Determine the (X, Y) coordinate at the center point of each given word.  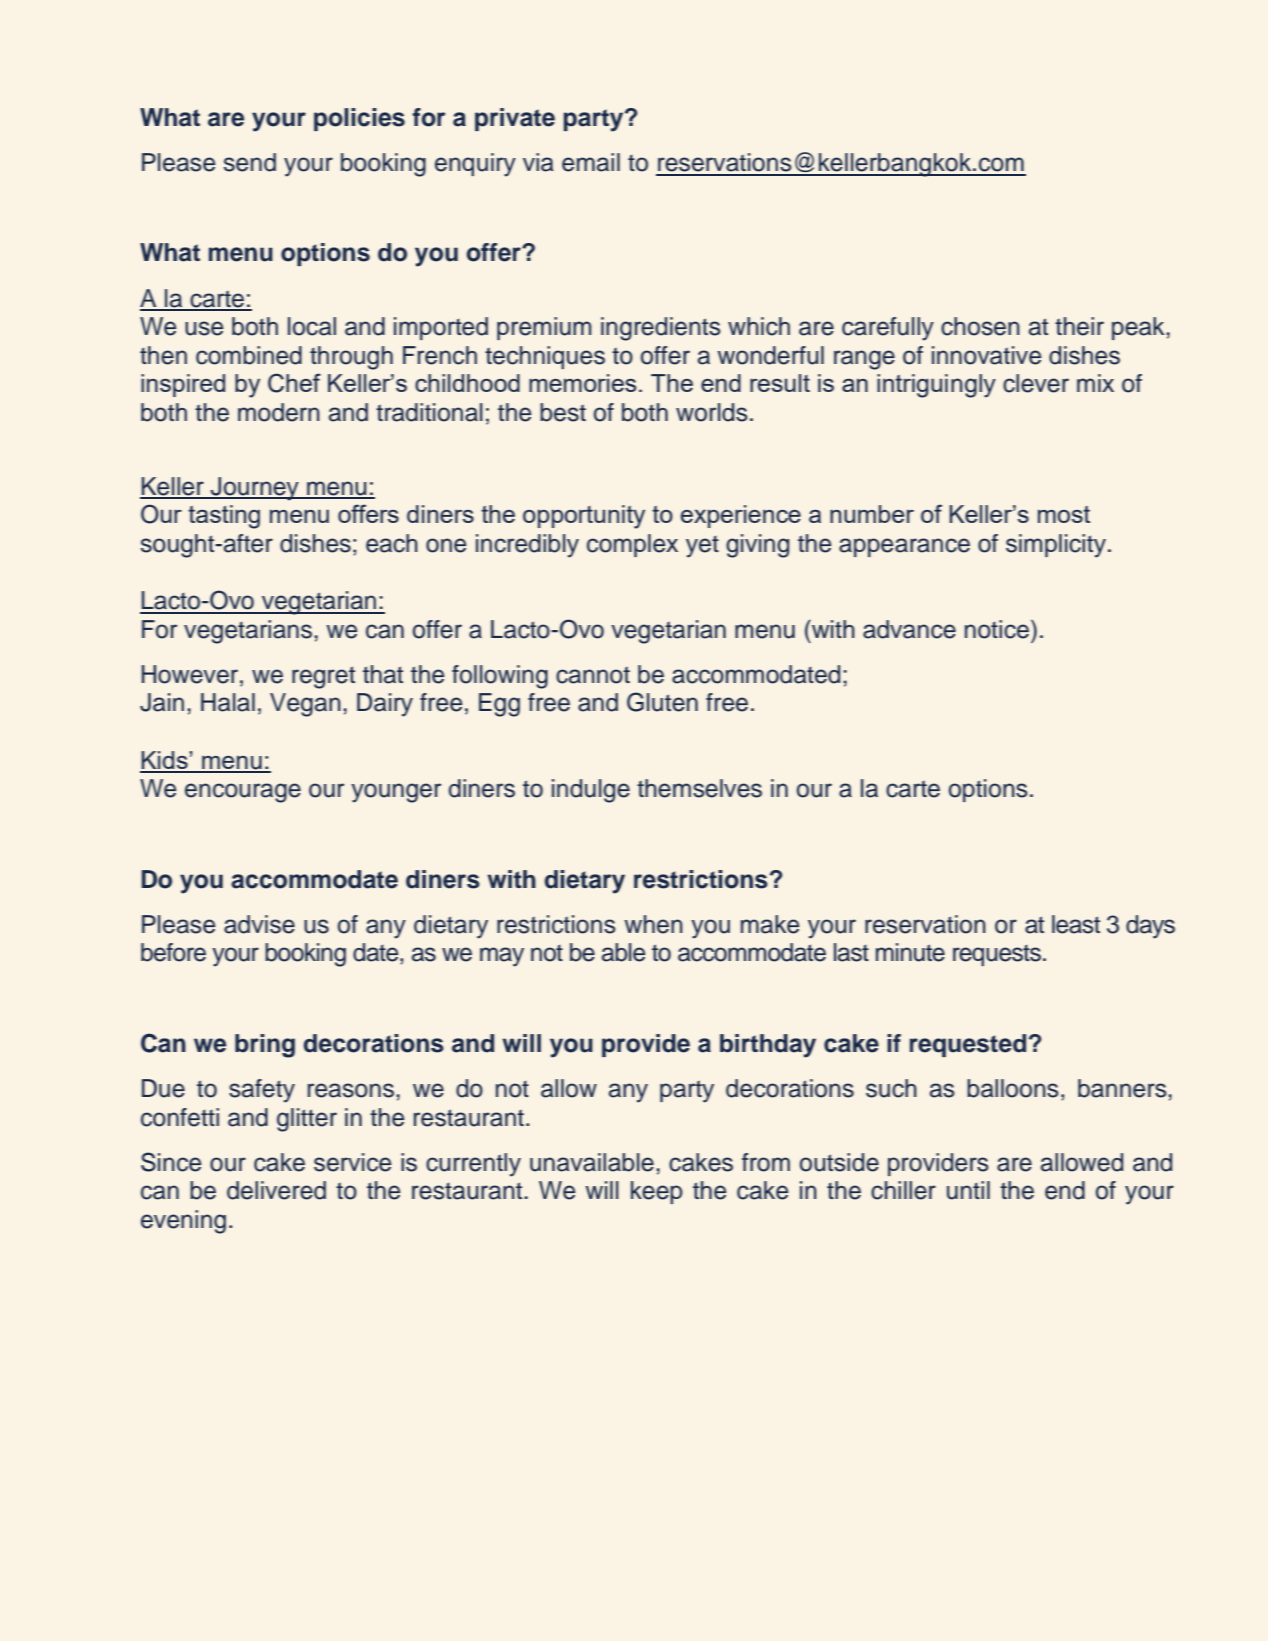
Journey (255, 489)
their (1079, 326)
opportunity (584, 517)
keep (657, 1192)
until (968, 1190)
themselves (699, 788)
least (1076, 924)
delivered (276, 1190)
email (591, 162)
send (250, 162)
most (1064, 514)
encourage (243, 793)
